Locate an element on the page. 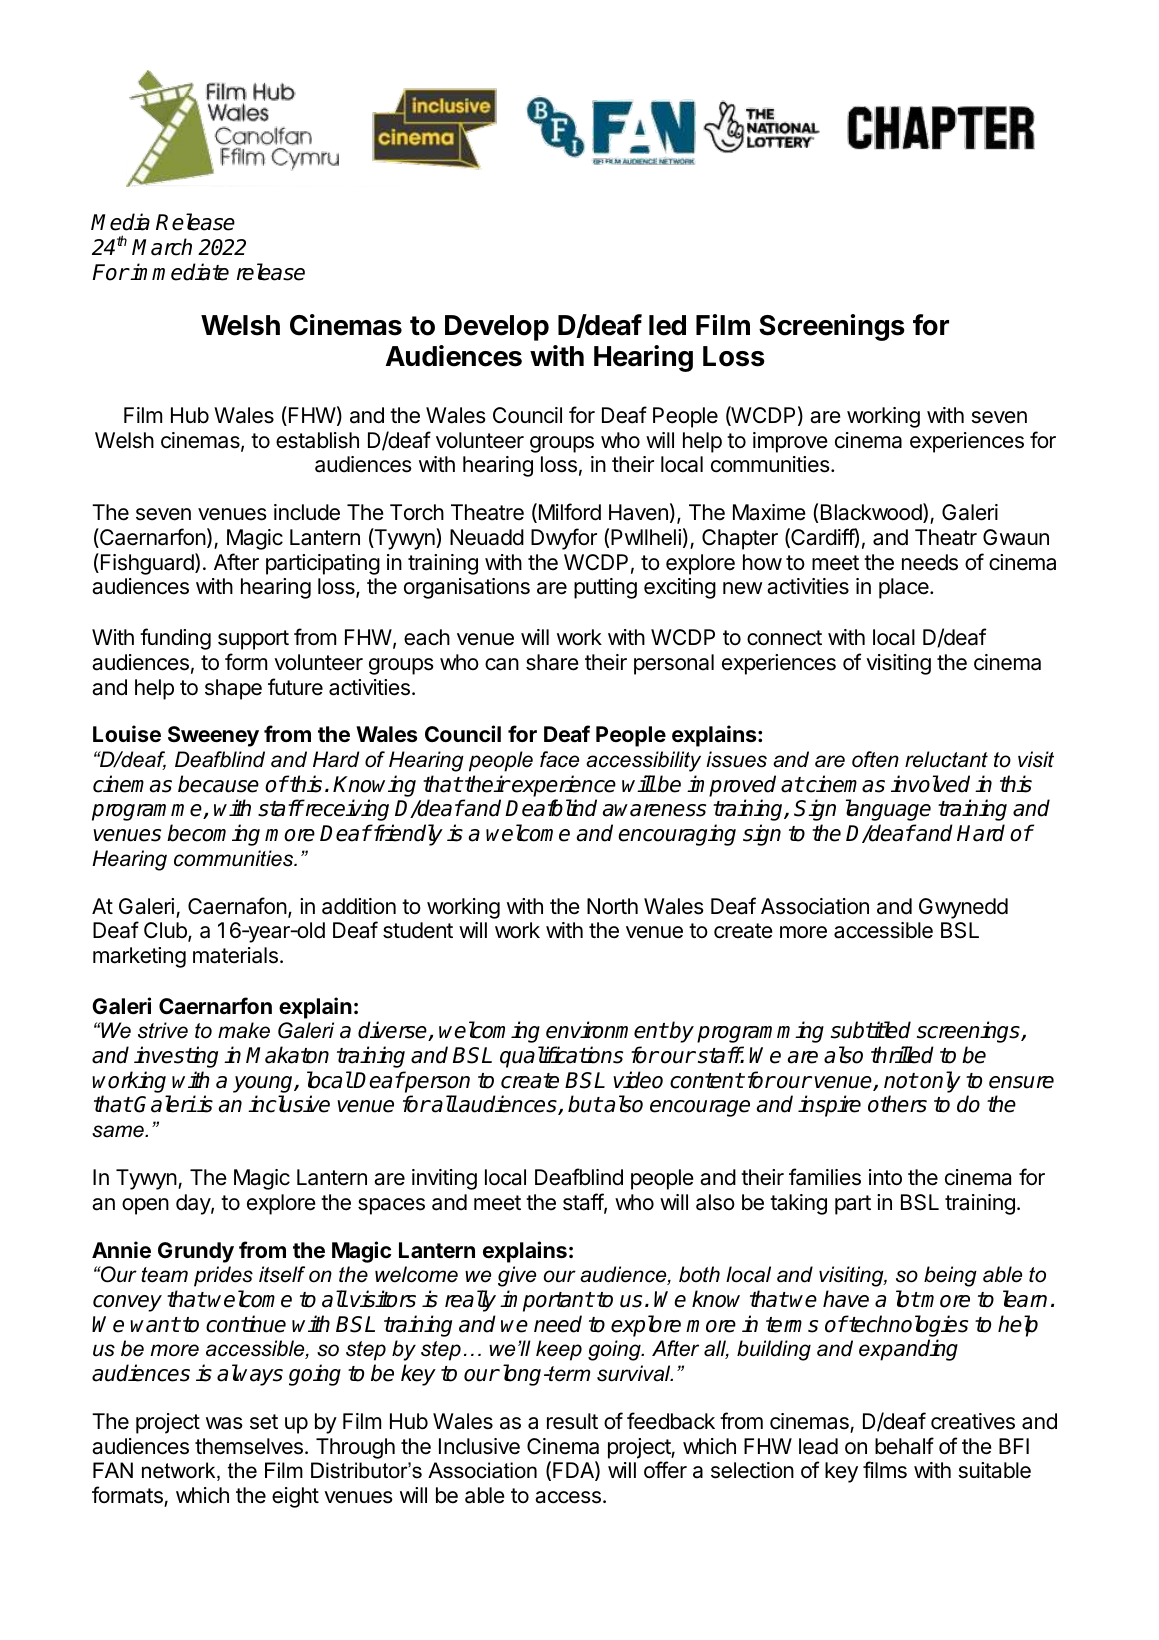 This document has width=1159, height=1640. result is located at coordinates (572, 1421).
